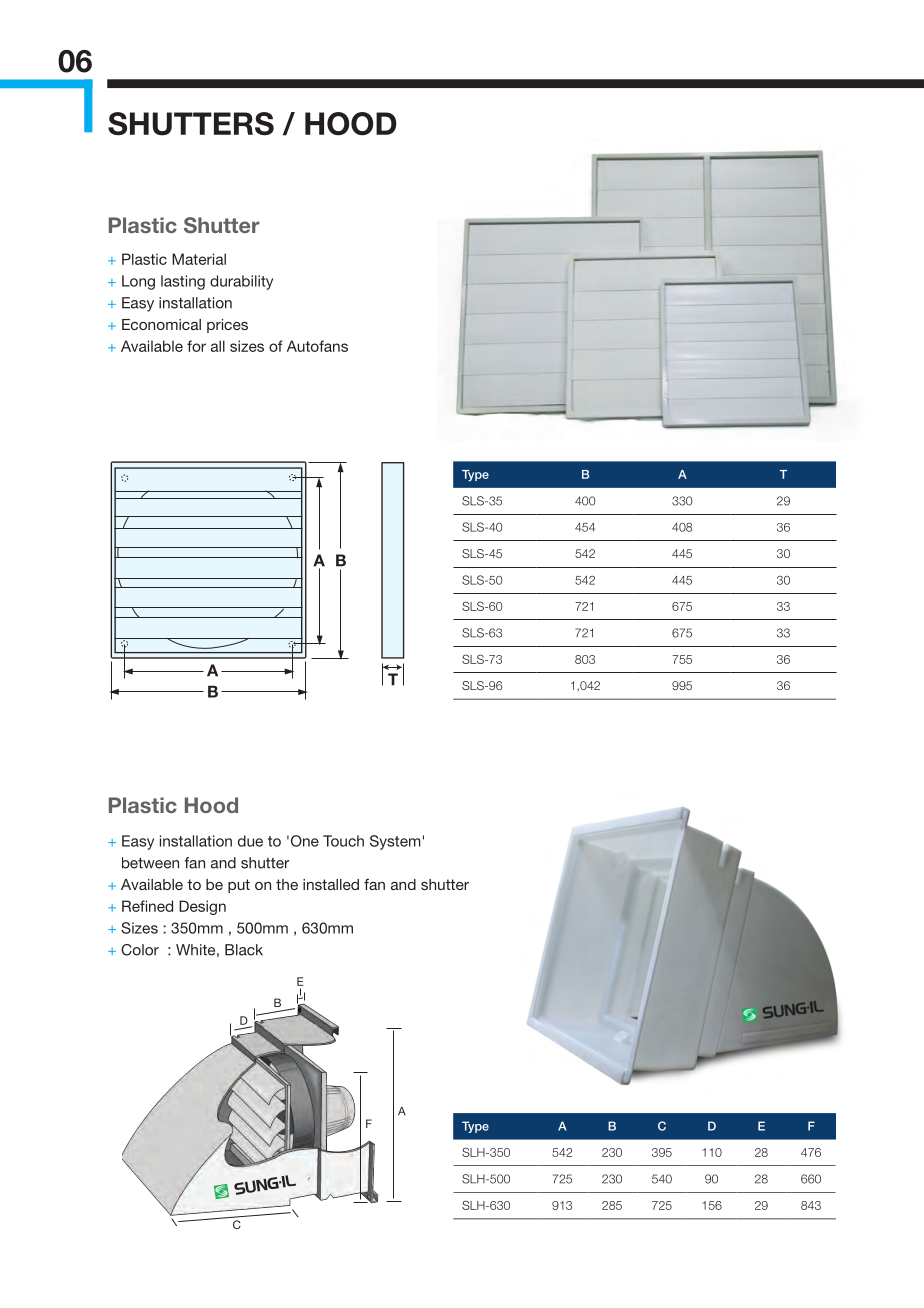  What do you see at coordinates (227, 326) in the image?
I see `prices` at bounding box center [227, 326].
